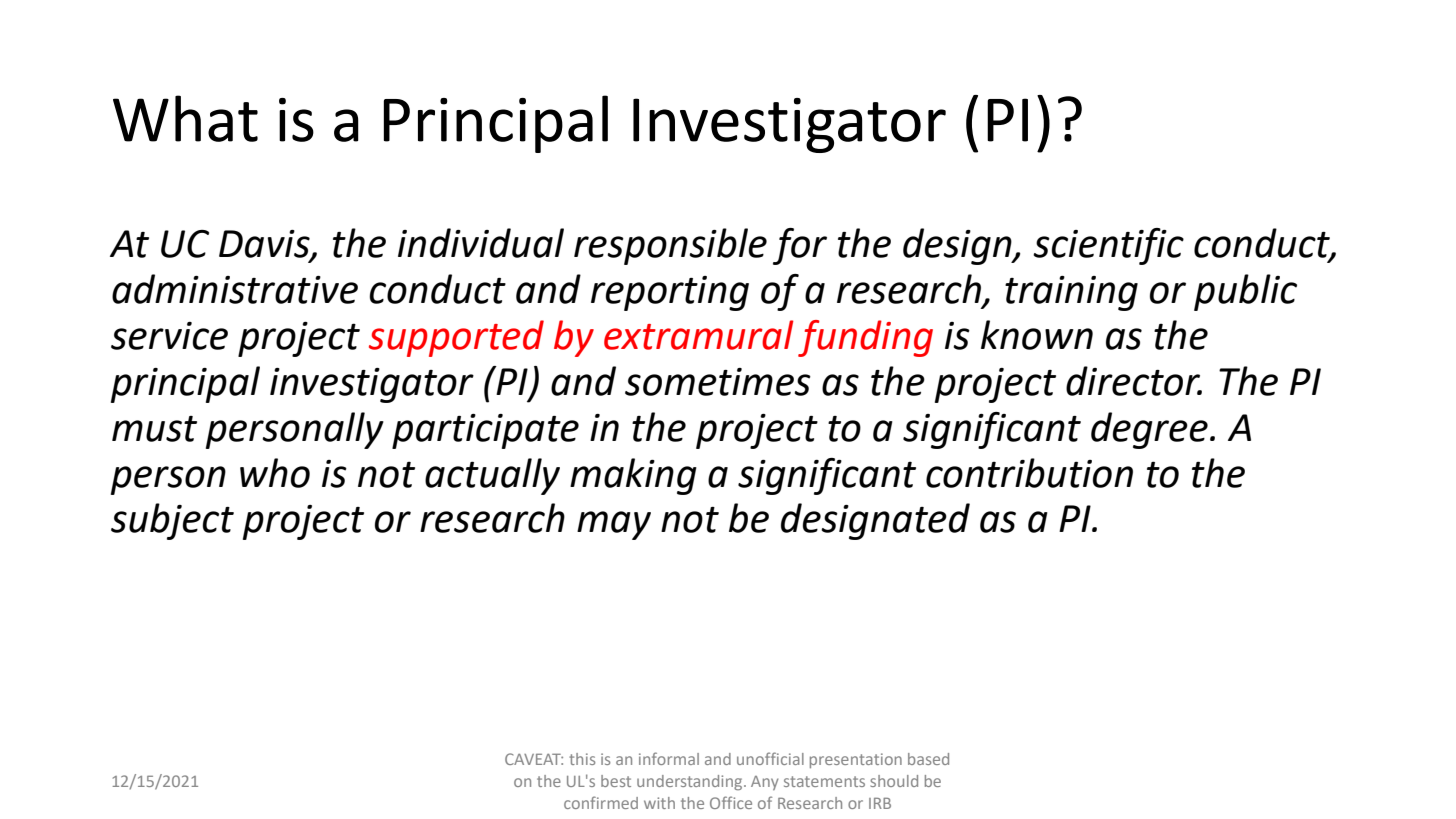  Describe the element at coordinates (670, 246) in the image. I see `responsible` at that location.
